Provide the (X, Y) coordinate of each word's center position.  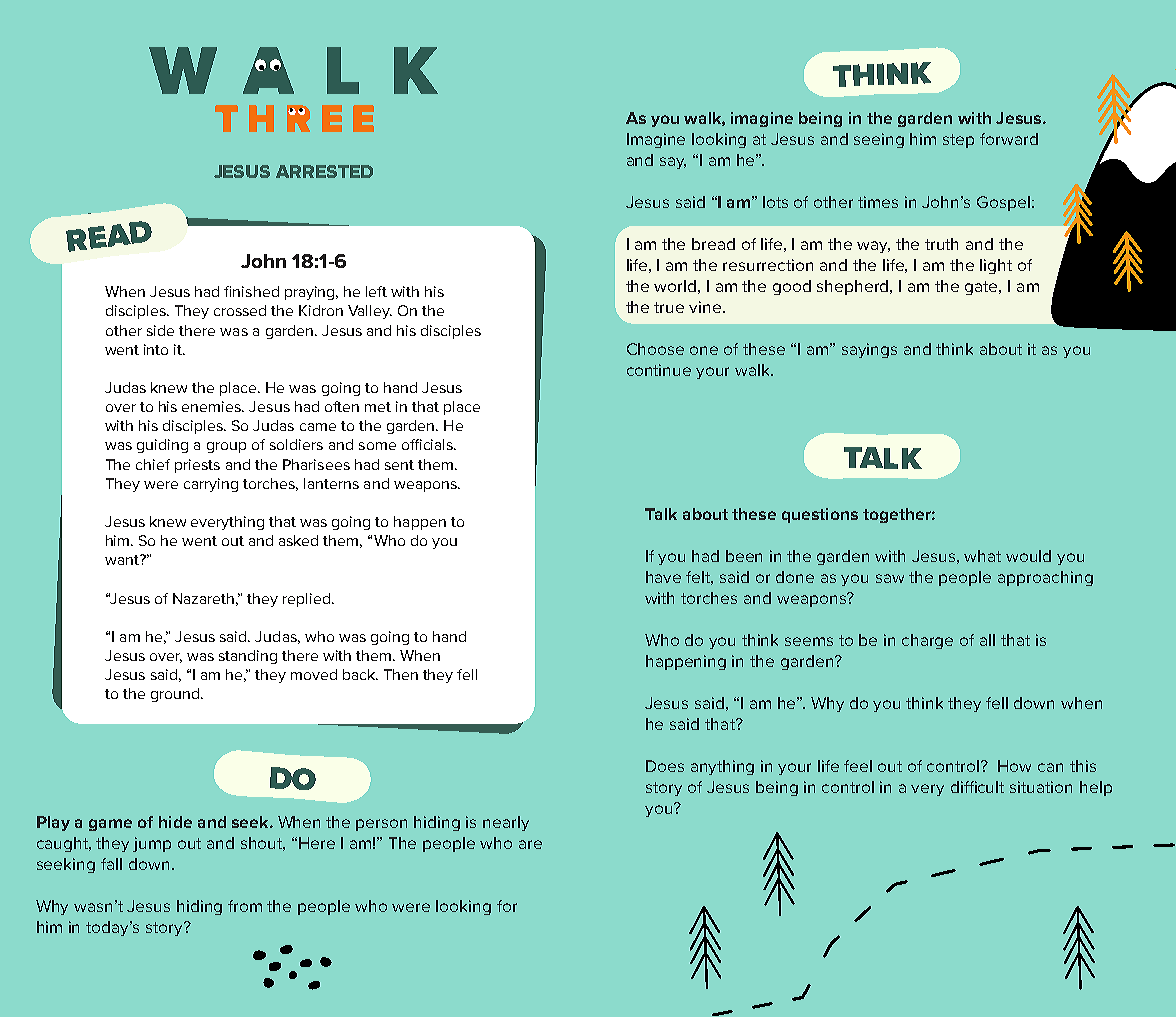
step (958, 141)
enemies (213, 406)
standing (248, 657)
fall (111, 864)
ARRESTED (324, 171)
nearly (506, 823)
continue (659, 370)
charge (927, 641)
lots (775, 202)
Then (401, 674)
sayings (869, 350)
